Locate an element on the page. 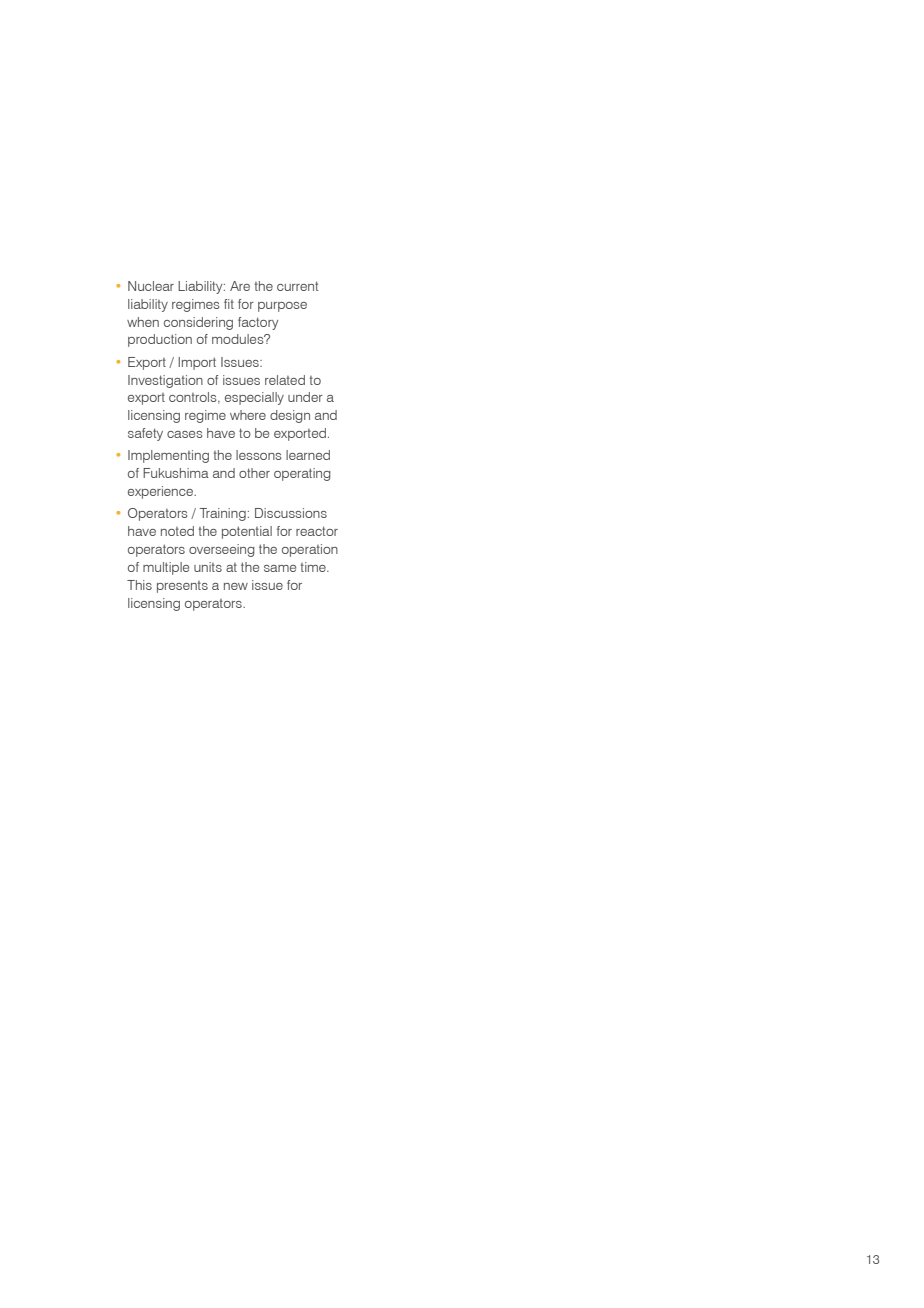  under is located at coordinates (305, 397).
